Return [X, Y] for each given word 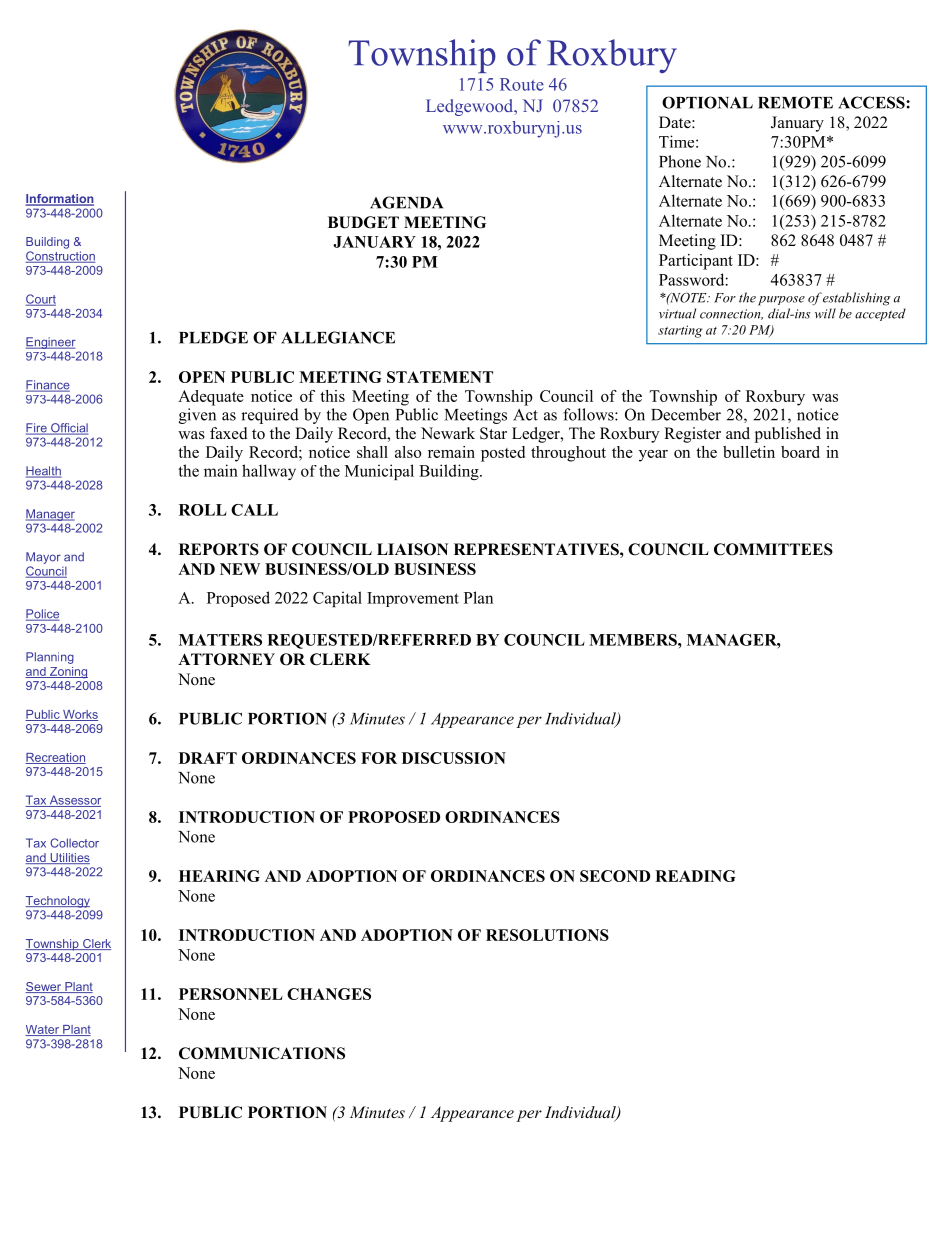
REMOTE [795, 102]
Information [59, 200]
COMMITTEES [773, 549]
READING [695, 876]
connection [731, 314]
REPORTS [219, 549]
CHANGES [329, 994]
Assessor [74, 801]
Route [522, 84]
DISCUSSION [454, 758]
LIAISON [412, 549]
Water [43, 1030]
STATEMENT [440, 377]
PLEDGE [213, 337]
